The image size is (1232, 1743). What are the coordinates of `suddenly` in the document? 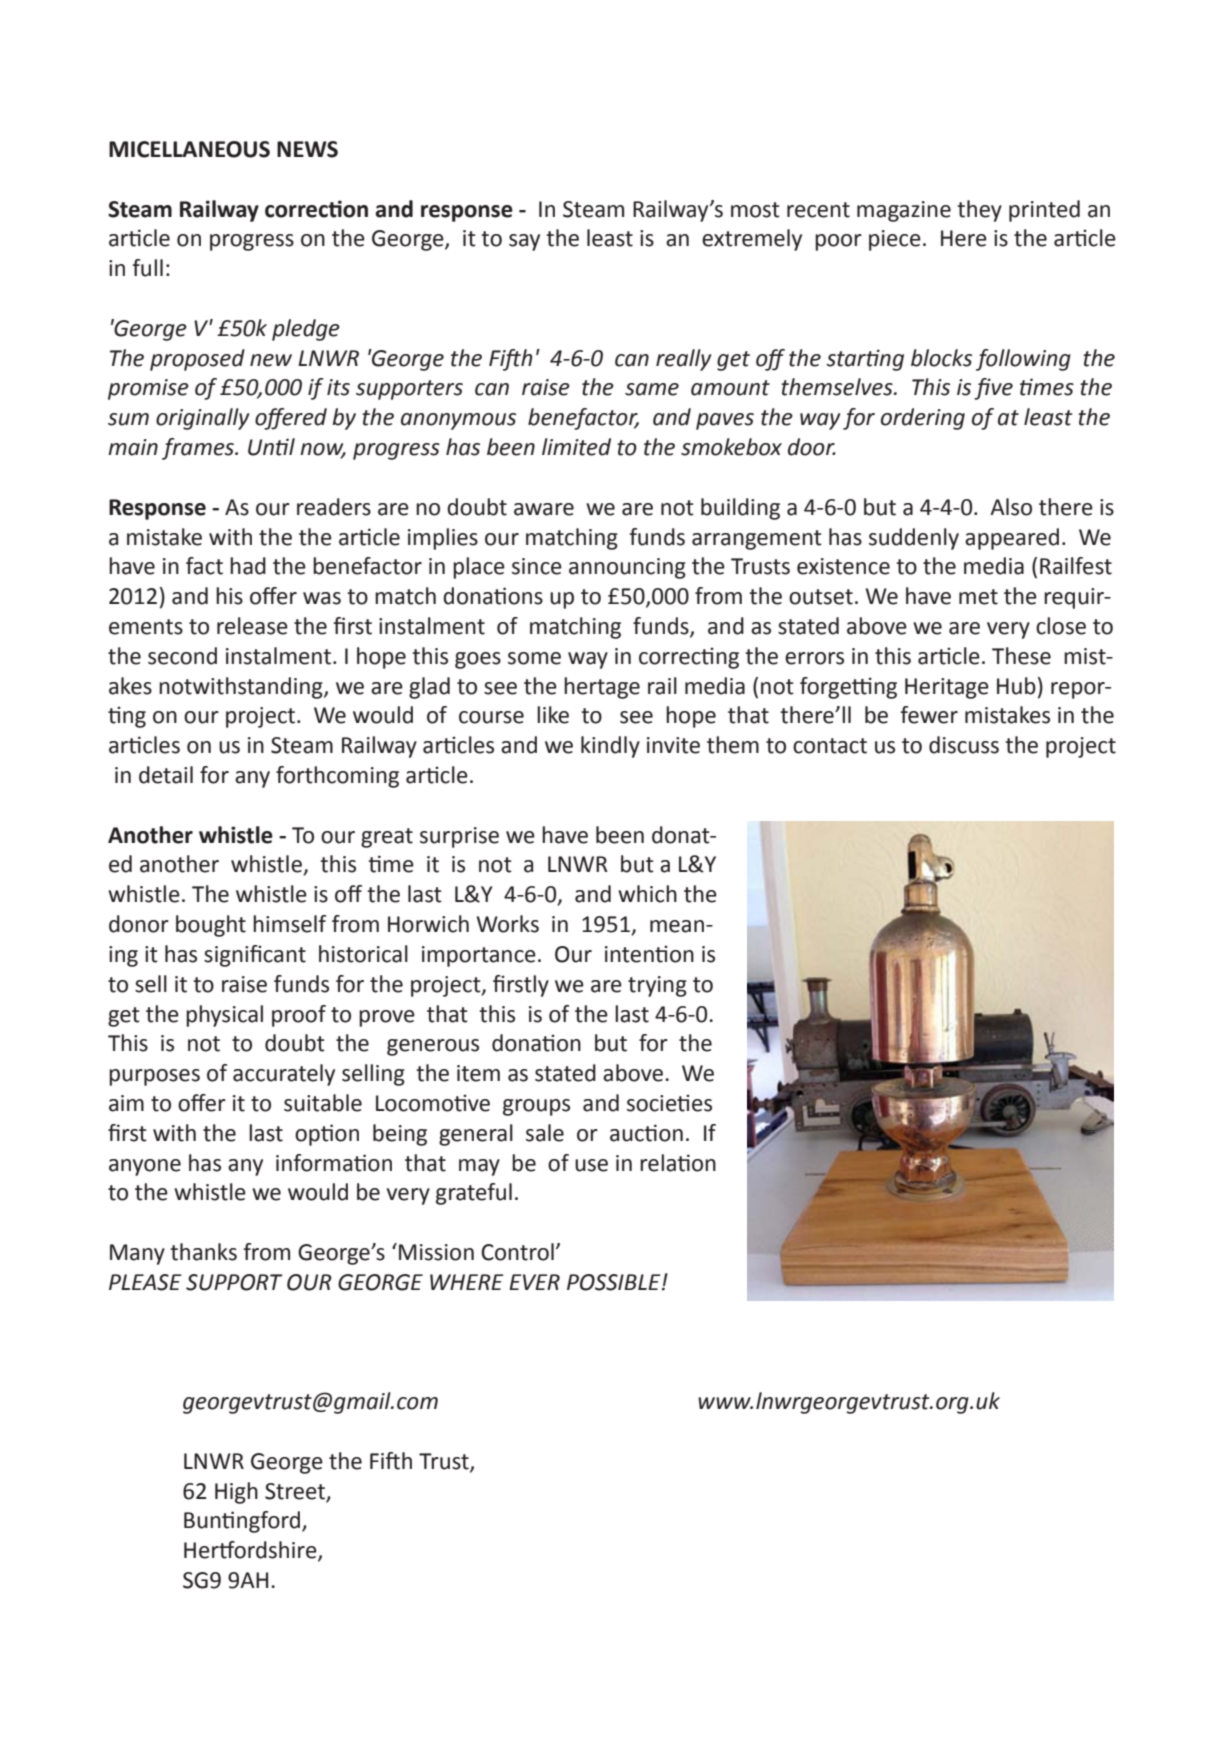 It's located at (914, 539).
